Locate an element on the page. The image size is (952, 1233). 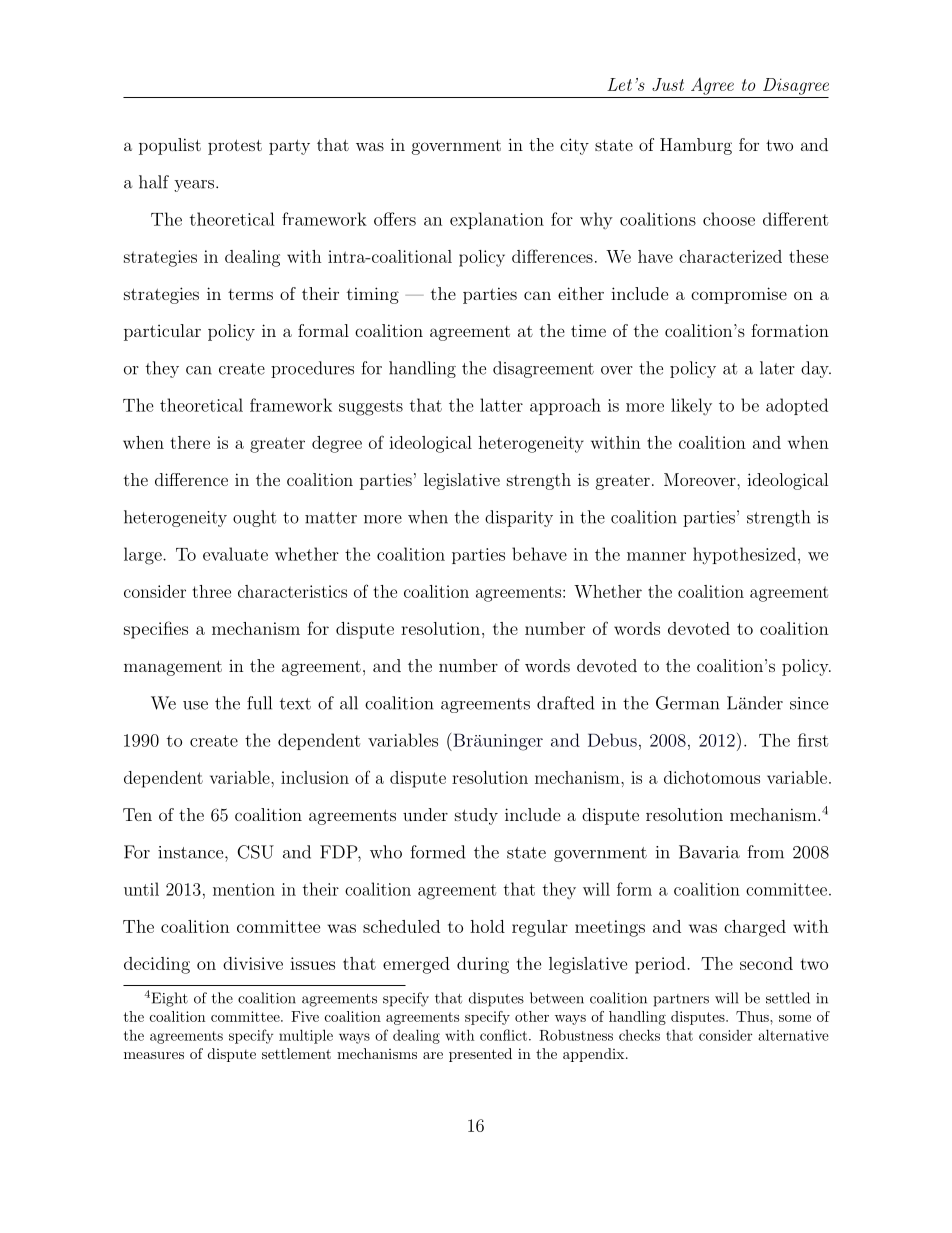
drafted is located at coordinates (565, 703).
